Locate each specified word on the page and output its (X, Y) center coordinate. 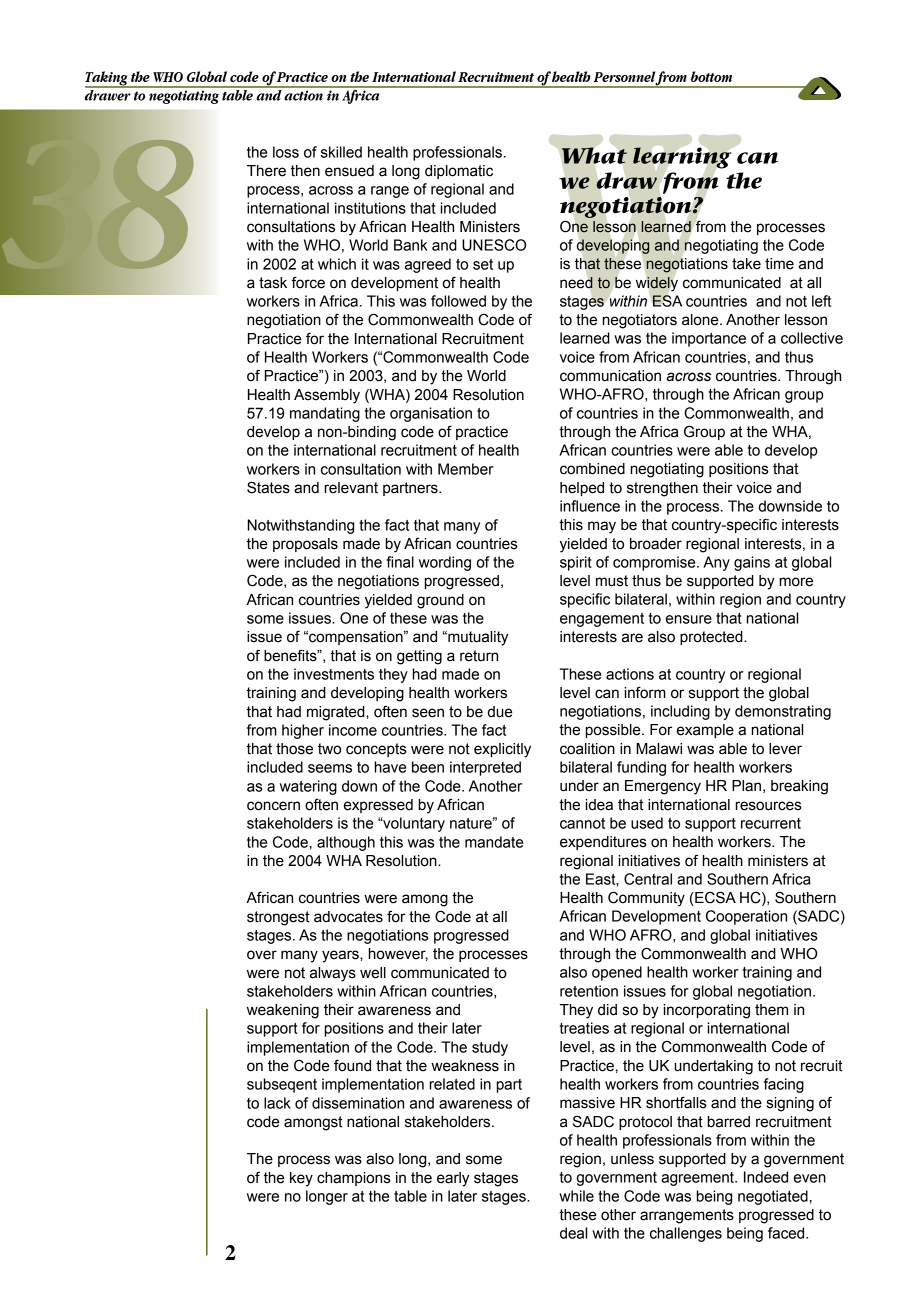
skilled (341, 152)
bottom (711, 76)
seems (330, 768)
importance (709, 339)
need (576, 283)
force (308, 282)
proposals (305, 545)
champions (354, 1179)
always (333, 974)
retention (589, 991)
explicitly (502, 750)
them (771, 1010)
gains (752, 563)
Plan (746, 786)
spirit (576, 563)
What (594, 155)
